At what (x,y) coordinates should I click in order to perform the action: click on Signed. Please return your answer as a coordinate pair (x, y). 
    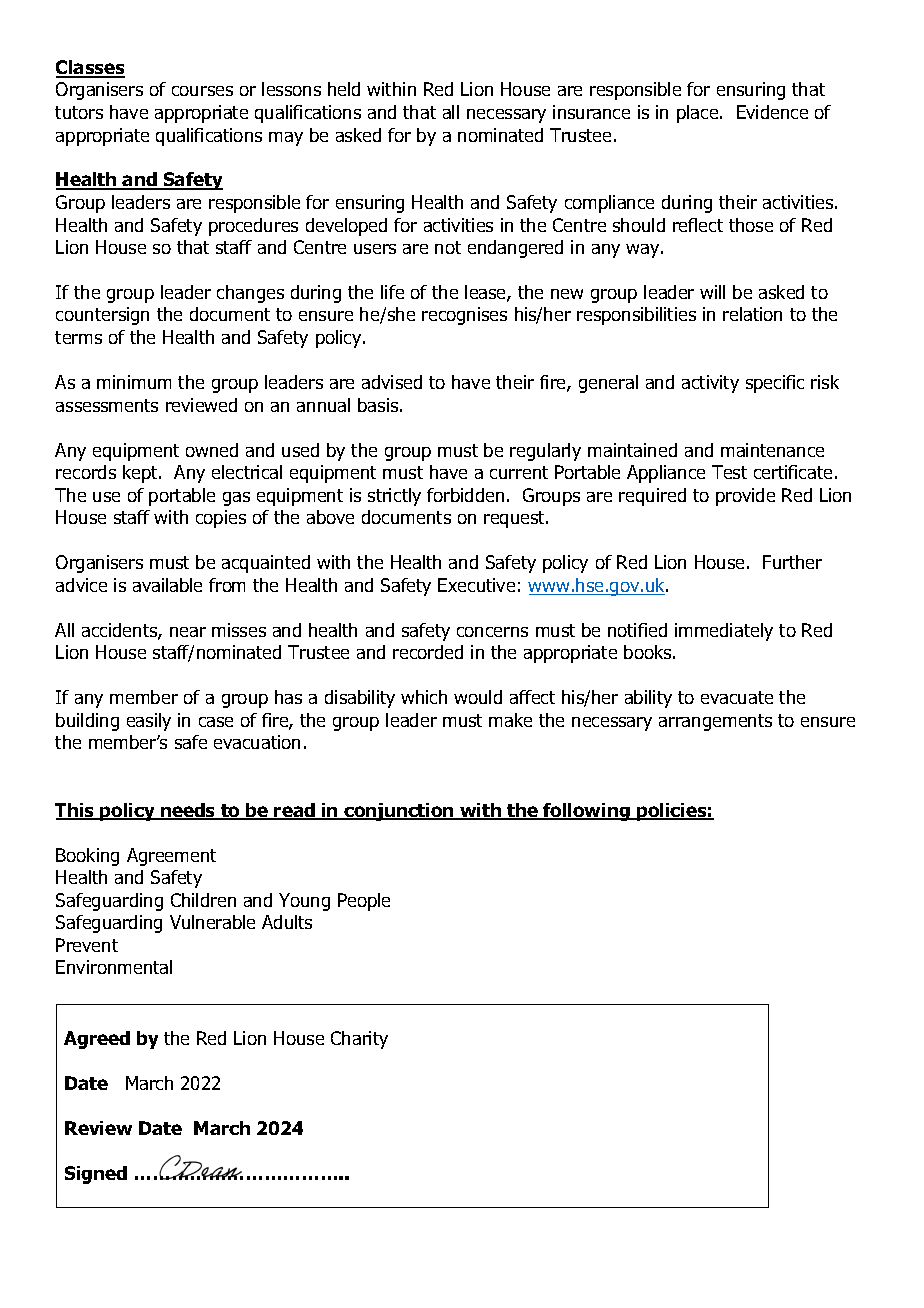
    Looking at the image, I should click on (96, 1175).
